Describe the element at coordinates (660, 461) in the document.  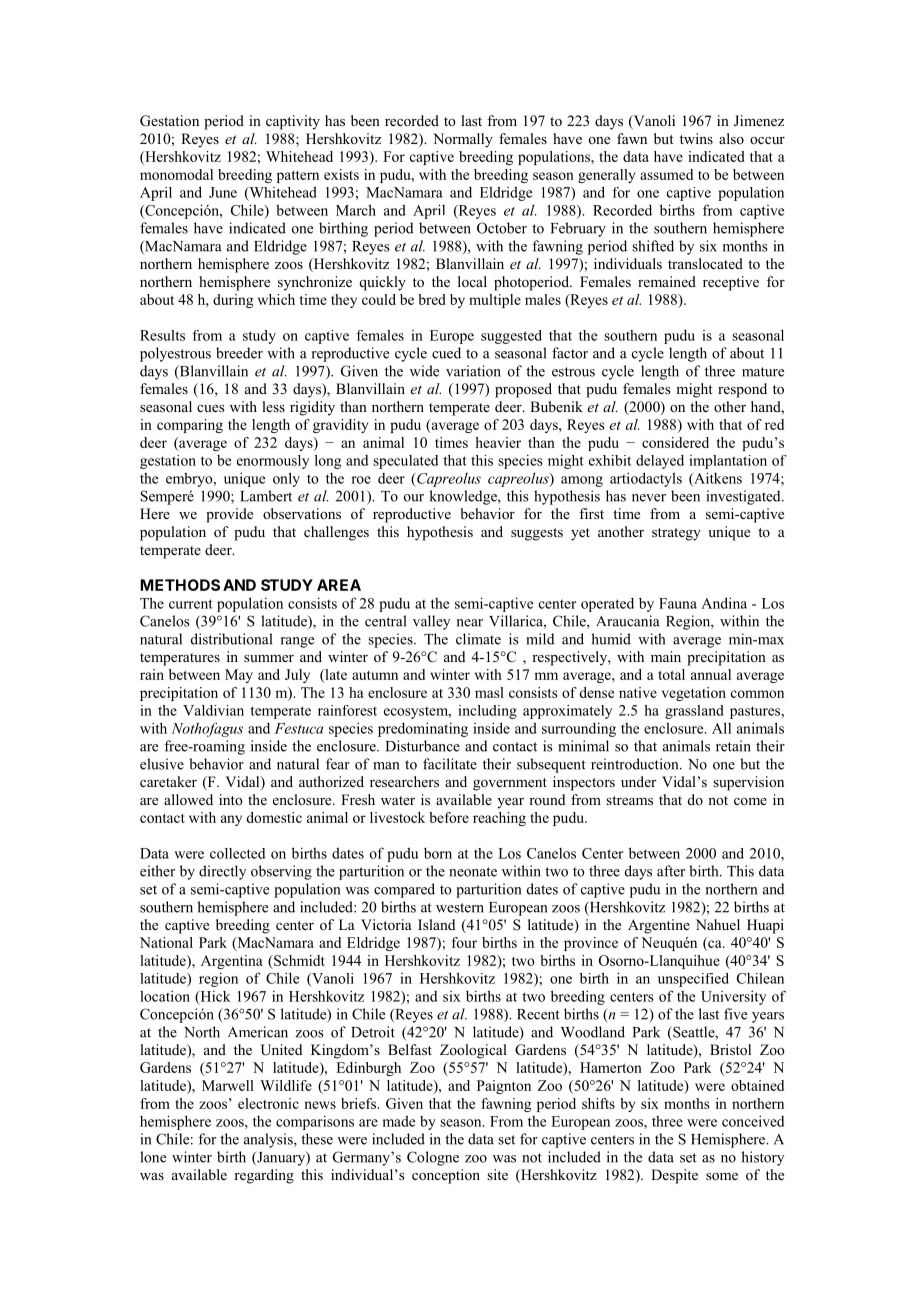
I see `delayed` at that location.
